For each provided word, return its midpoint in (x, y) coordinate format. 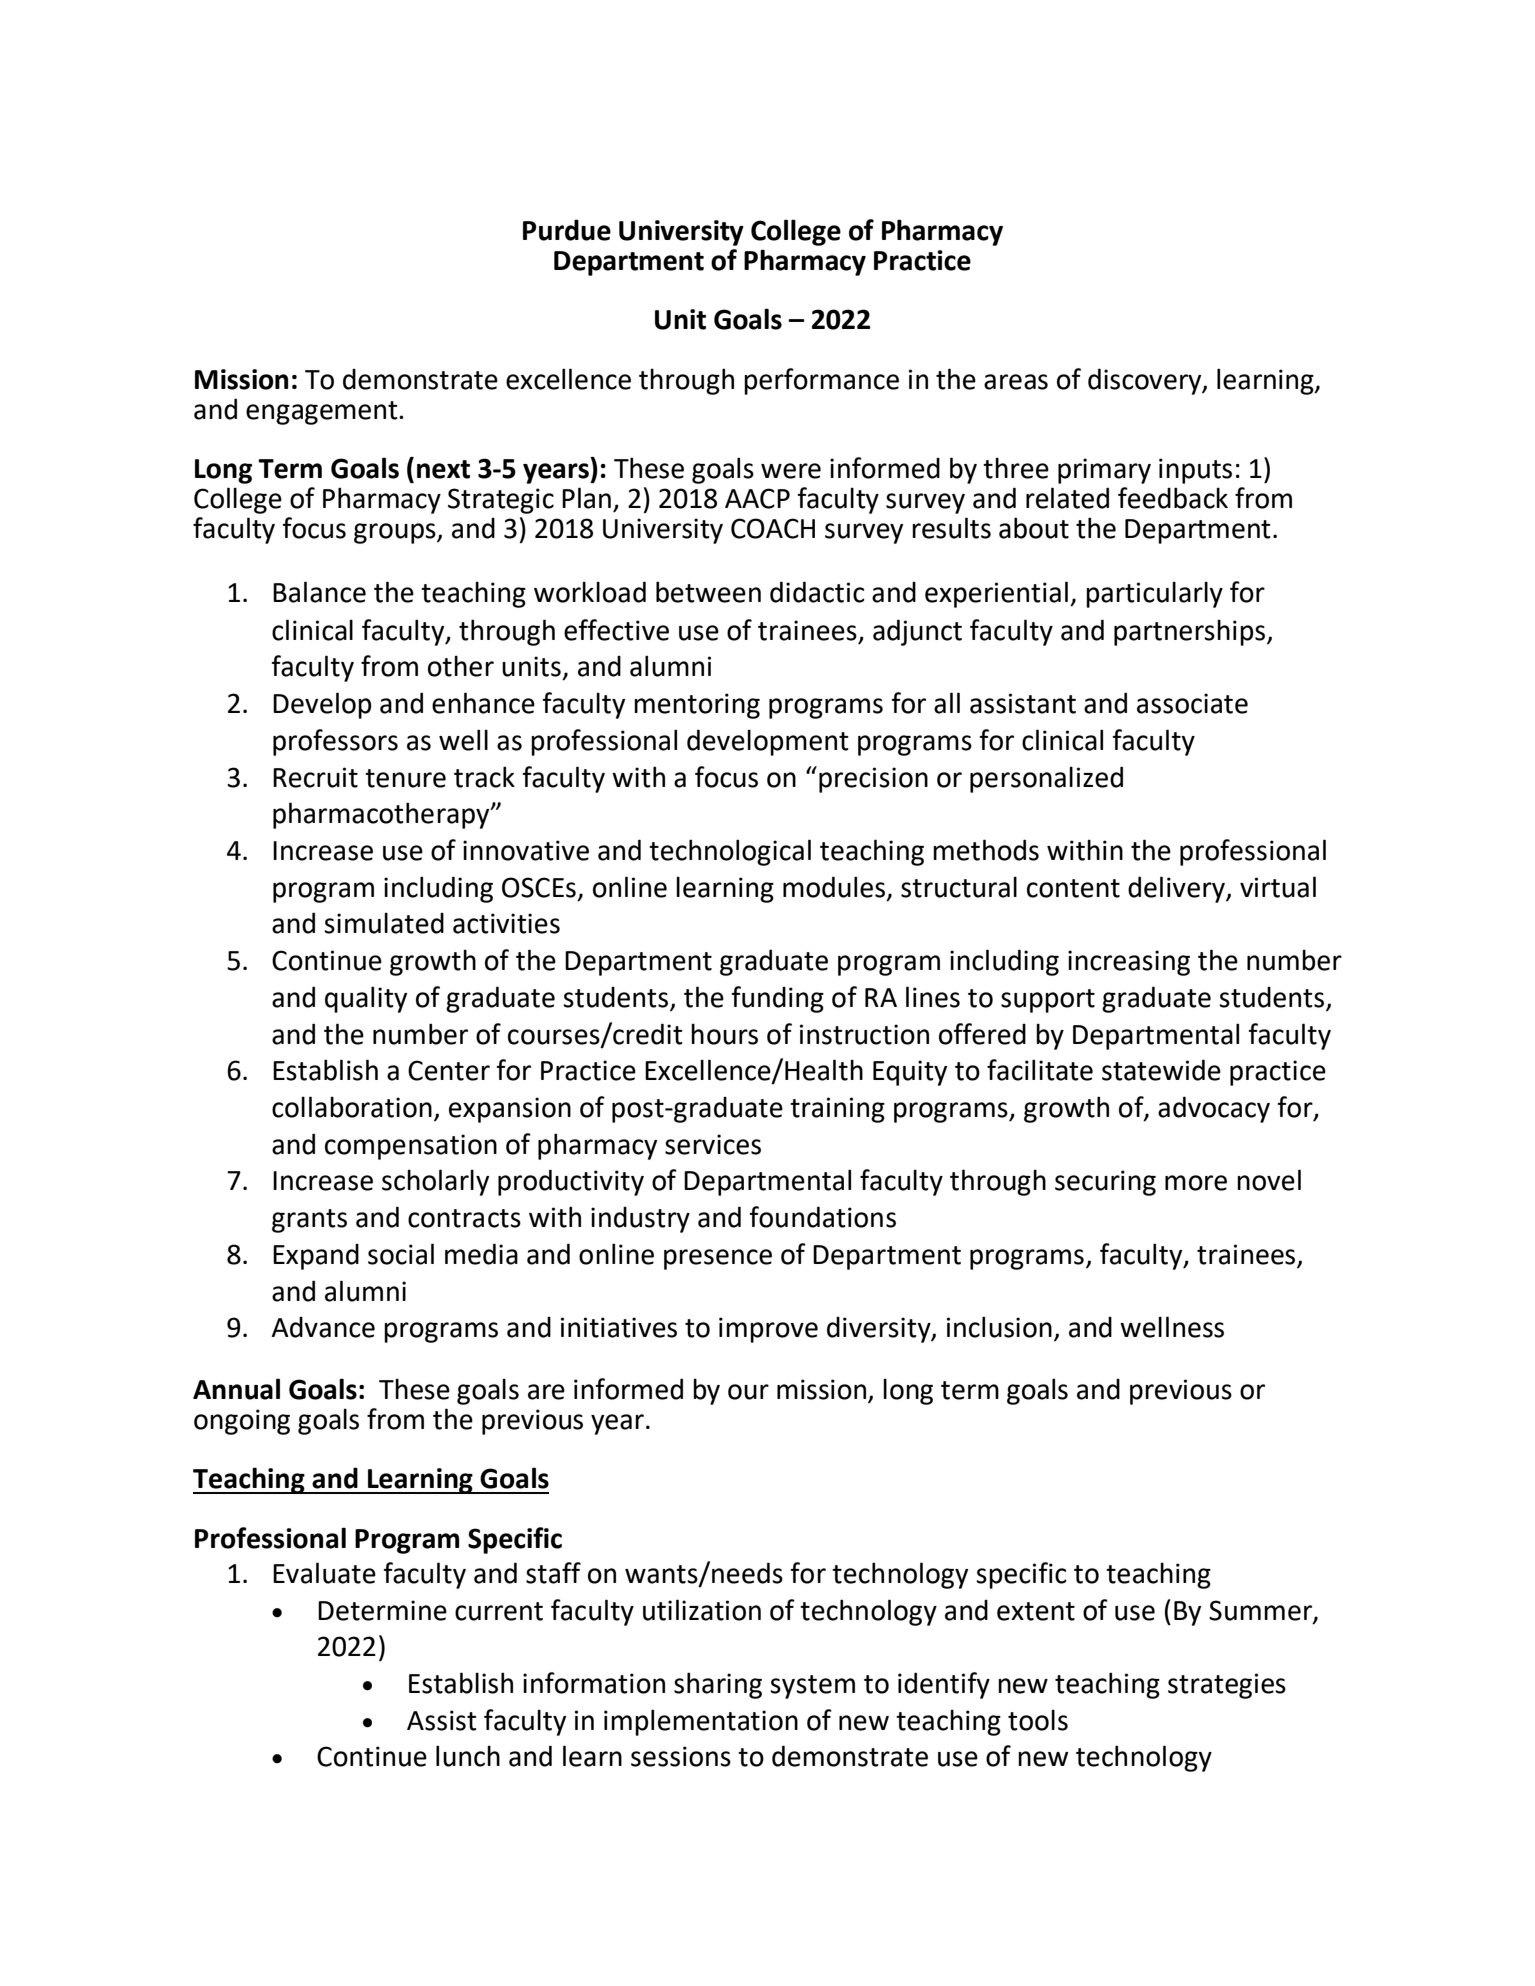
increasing (1129, 963)
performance (821, 381)
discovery (1146, 381)
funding (777, 999)
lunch (468, 1756)
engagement (323, 413)
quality (366, 999)
